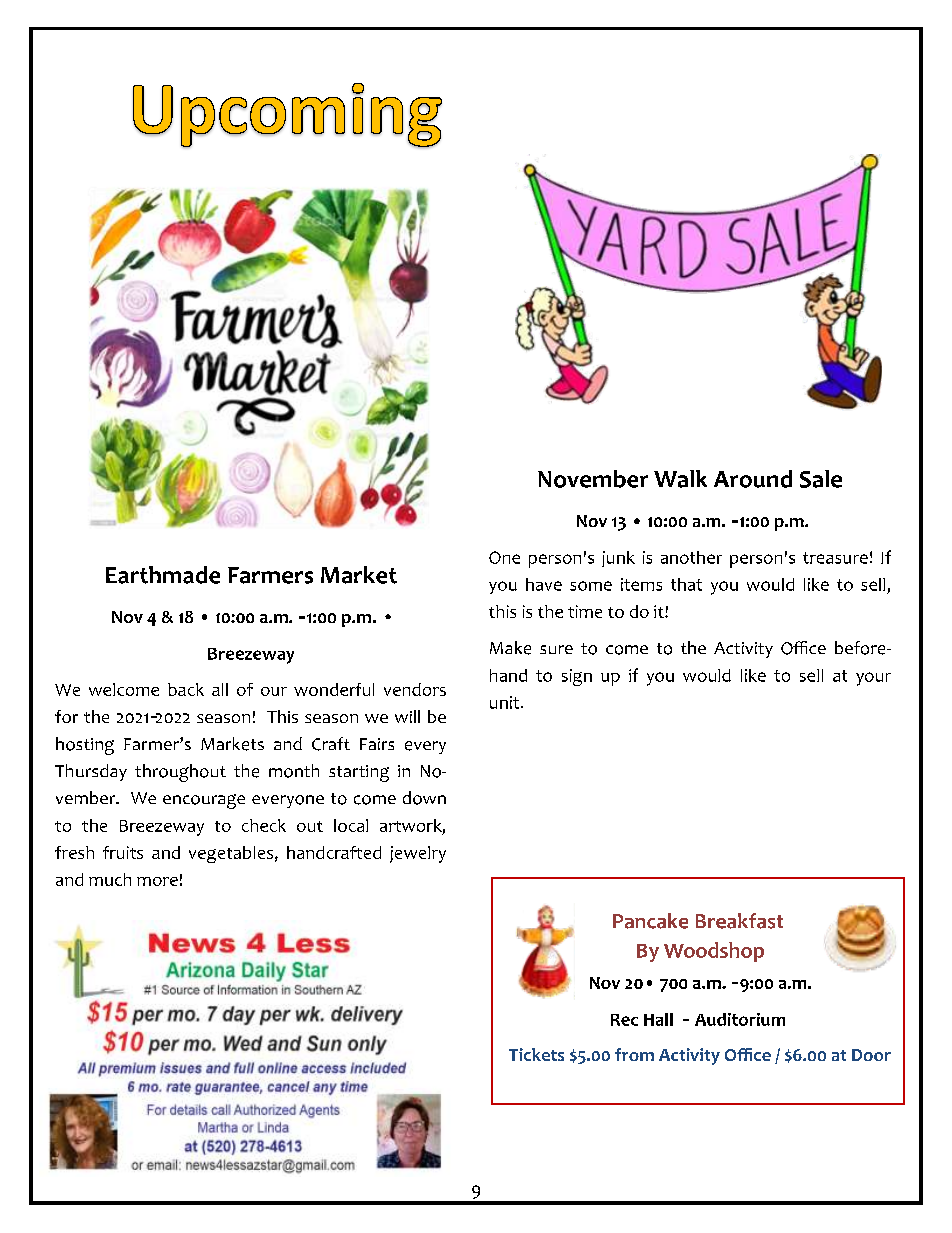 This page has width=952, height=1233. Describe the element at coordinates (186, 689) in the page. I see `back` at that location.
